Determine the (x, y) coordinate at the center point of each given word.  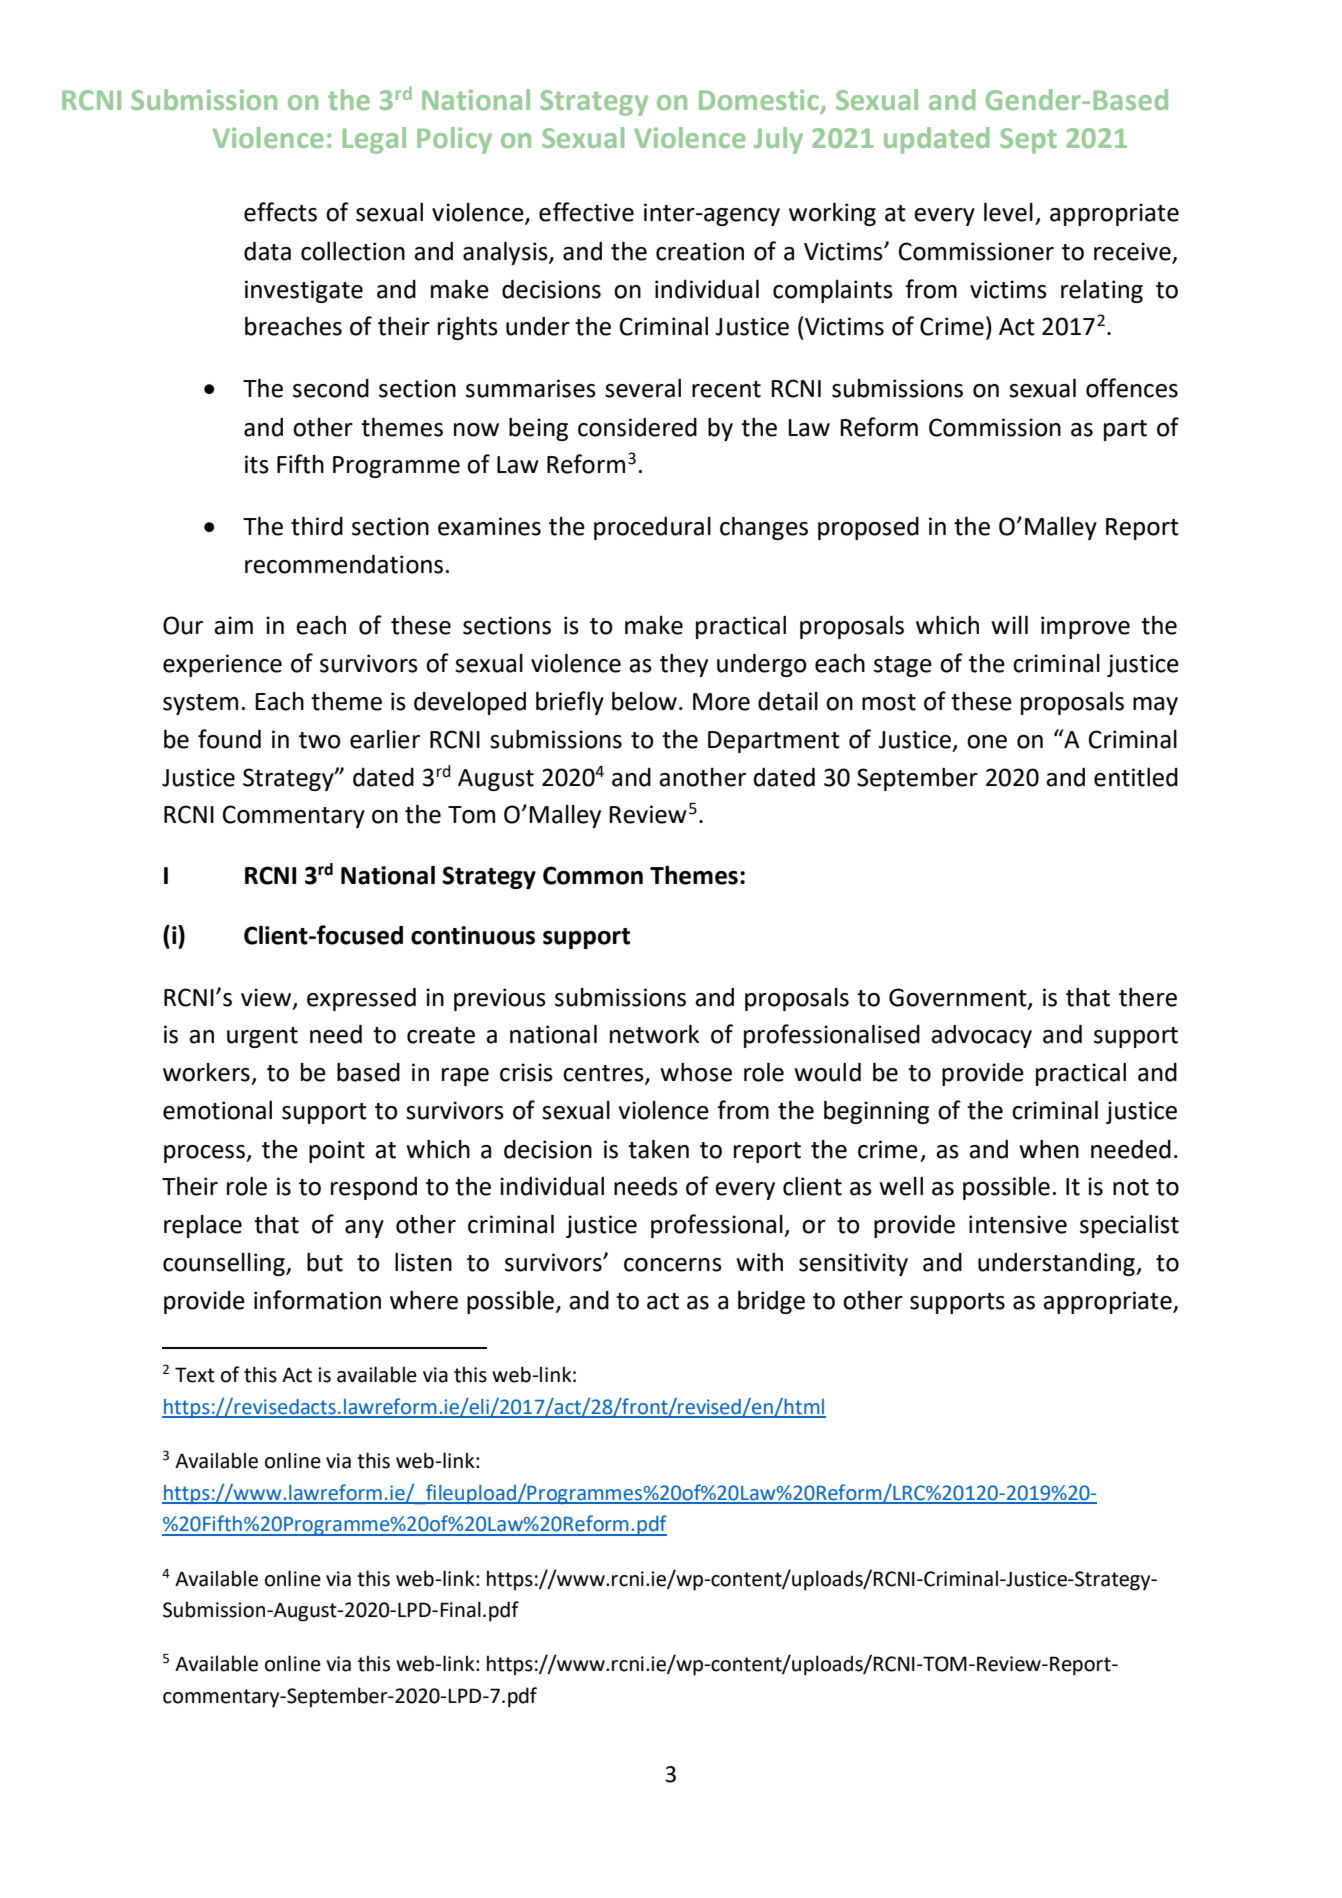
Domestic (760, 101)
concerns (673, 1265)
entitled (1136, 777)
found (229, 739)
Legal (374, 140)
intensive (1018, 1224)
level (1008, 212)
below (644, 701)
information (317, 1300)
